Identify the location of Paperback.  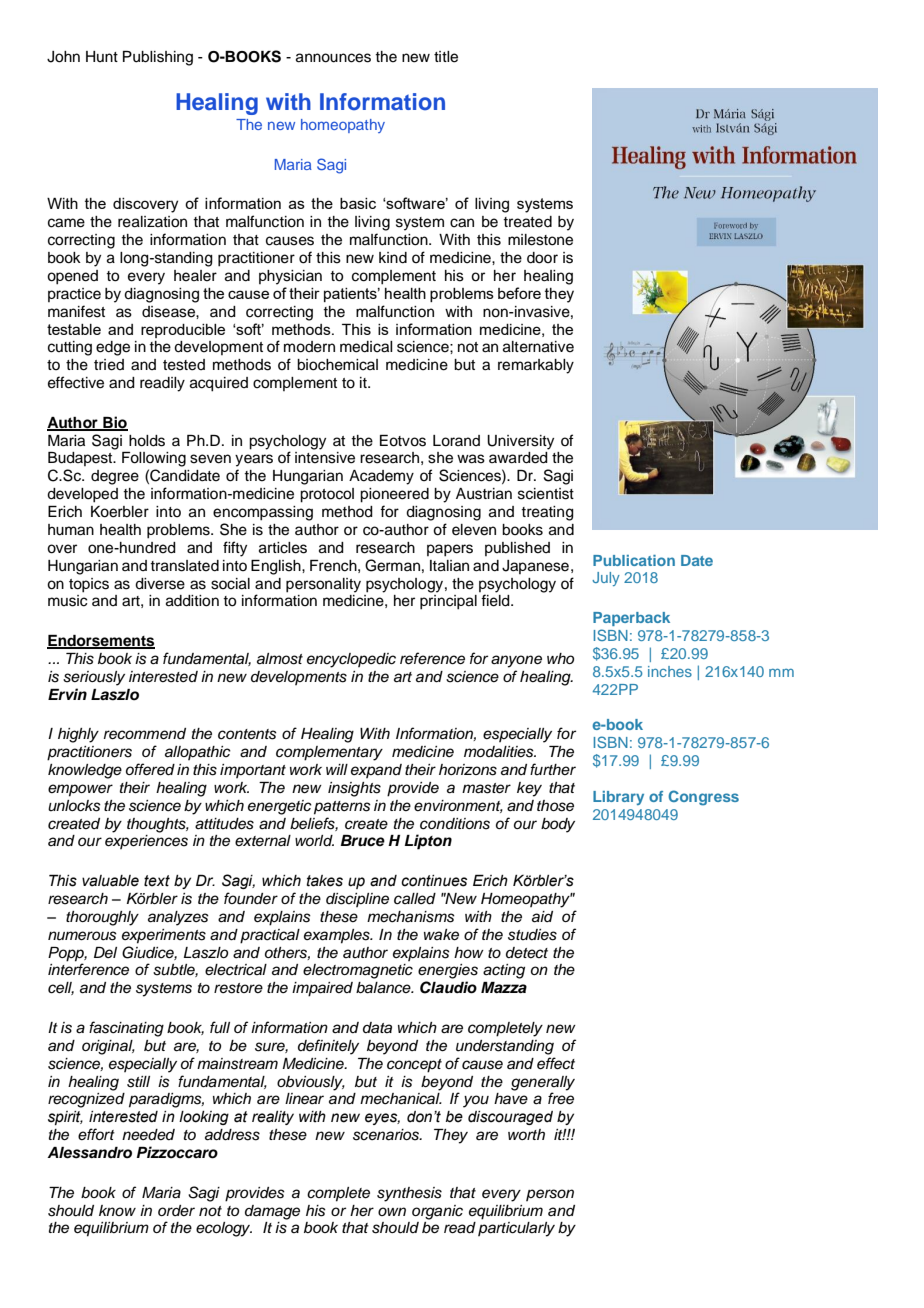
(631, 619).
